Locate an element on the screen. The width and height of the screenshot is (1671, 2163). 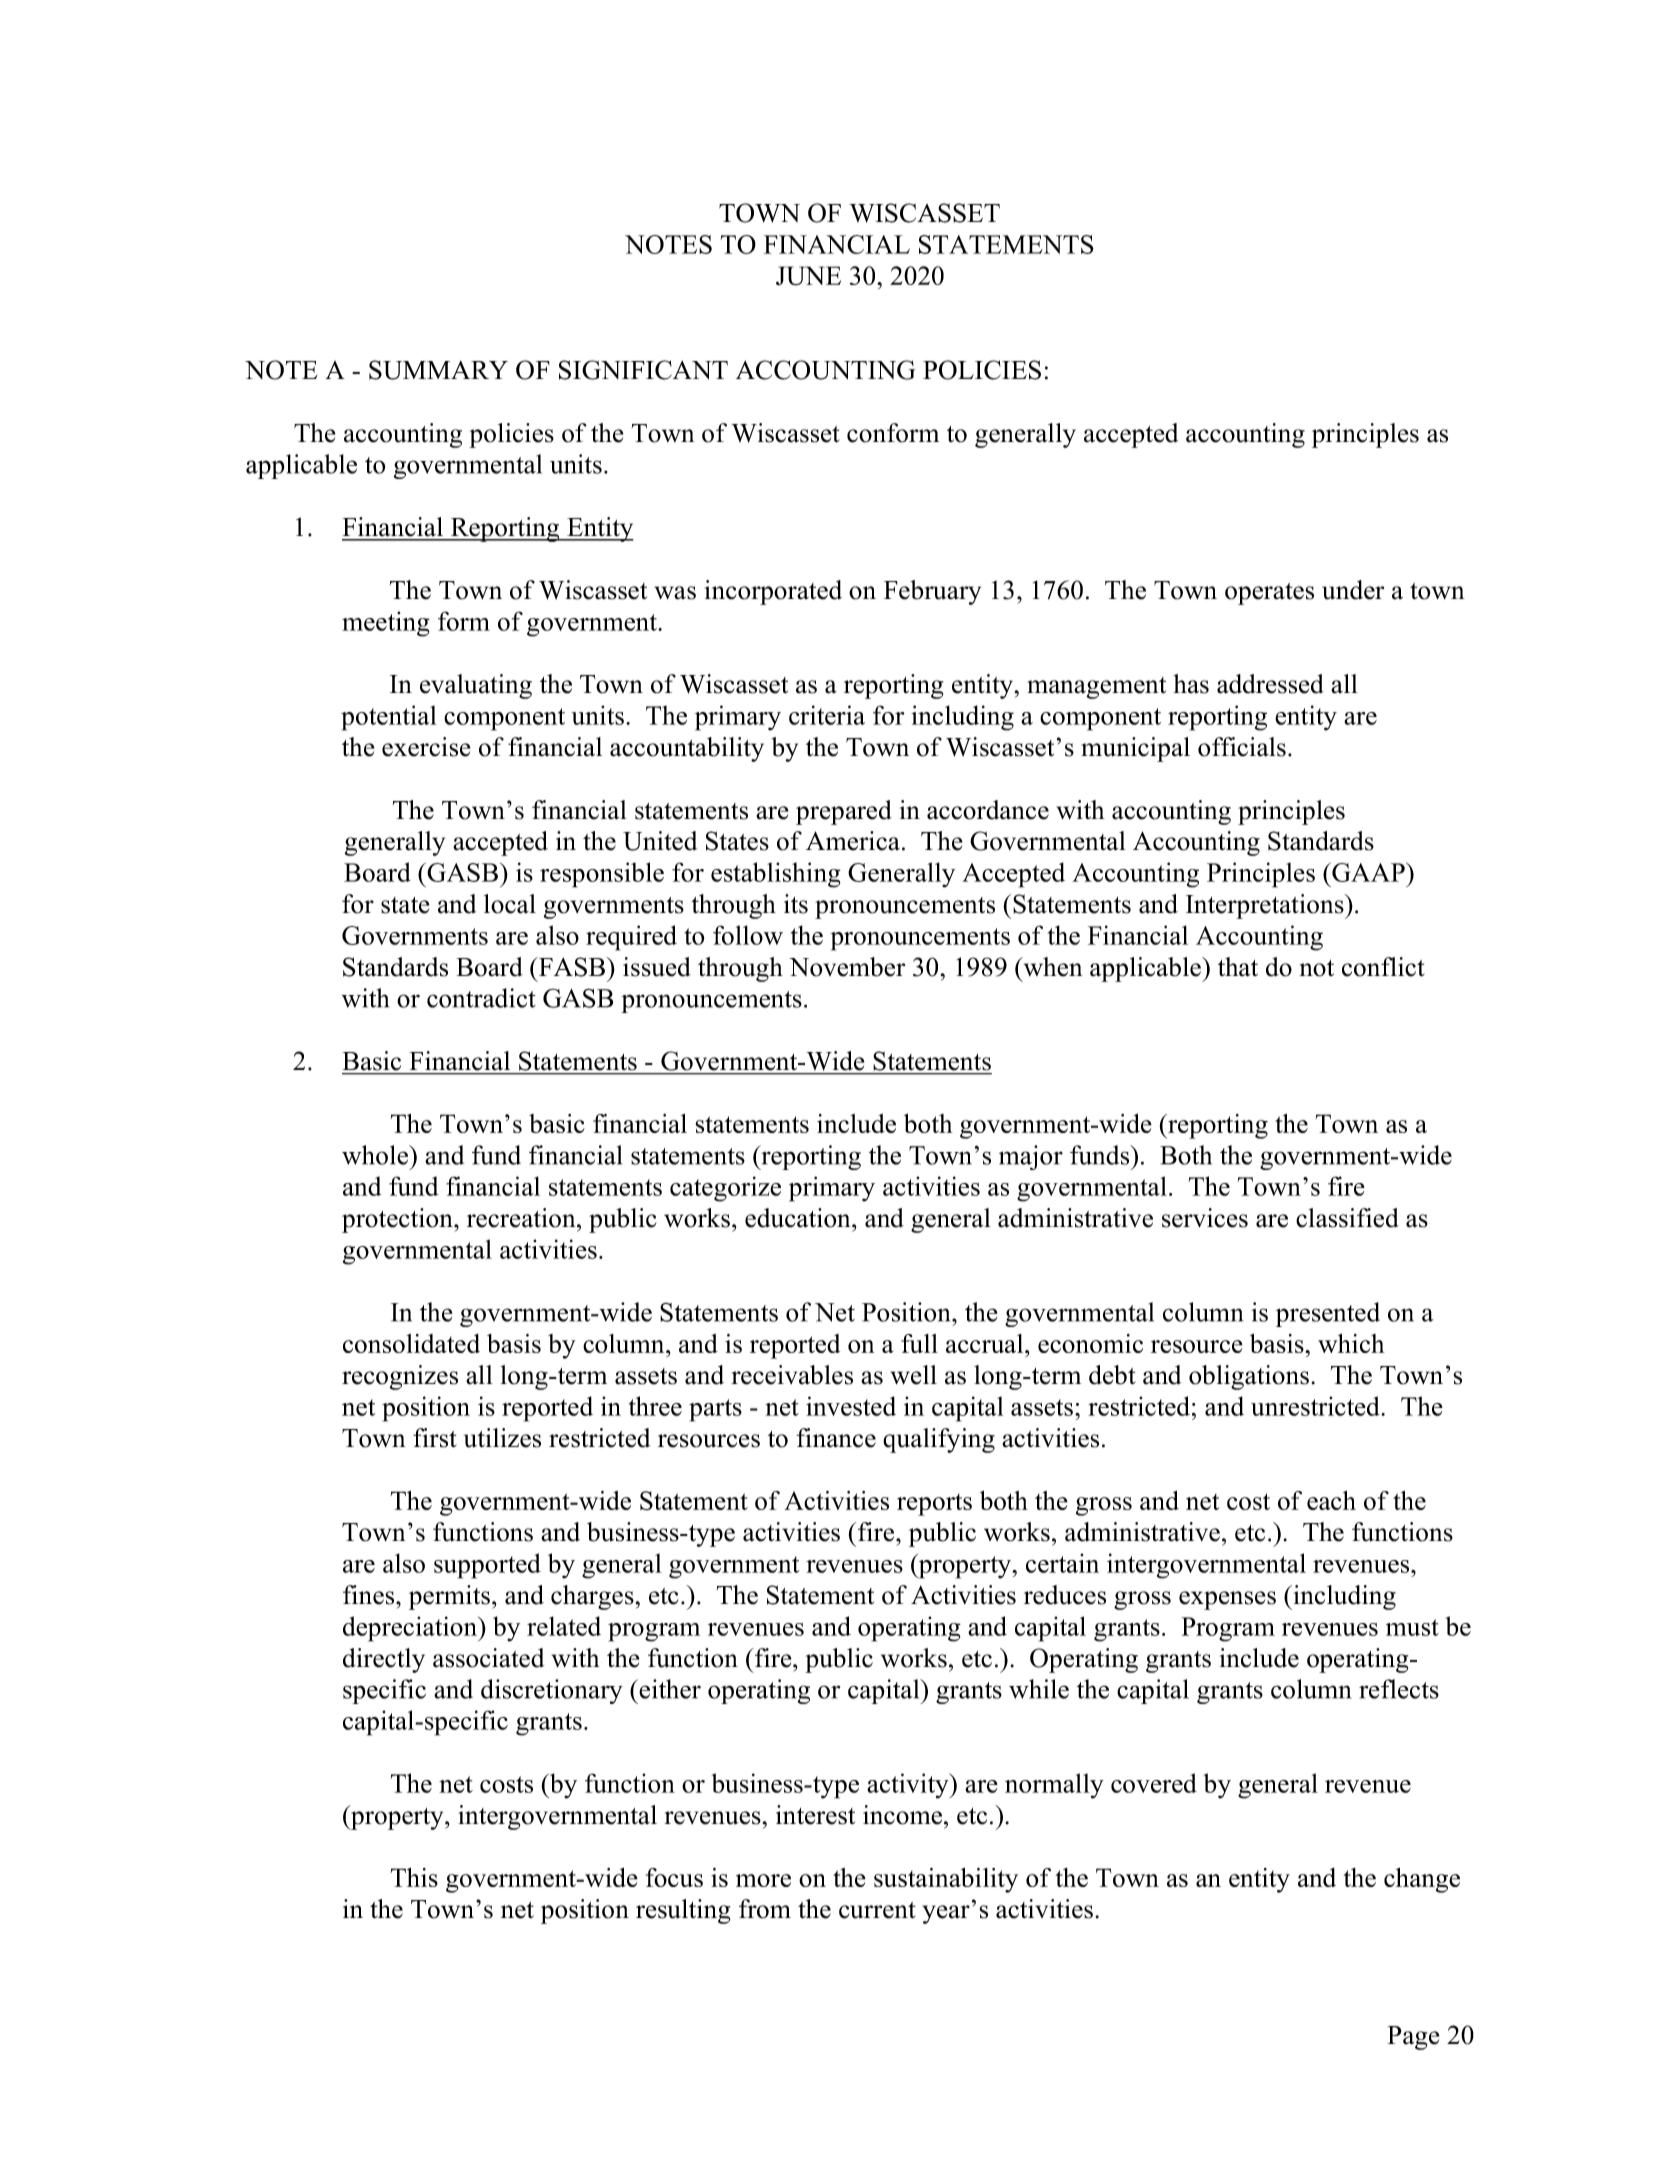
utilizes is located at coordinates (502, 1438).
